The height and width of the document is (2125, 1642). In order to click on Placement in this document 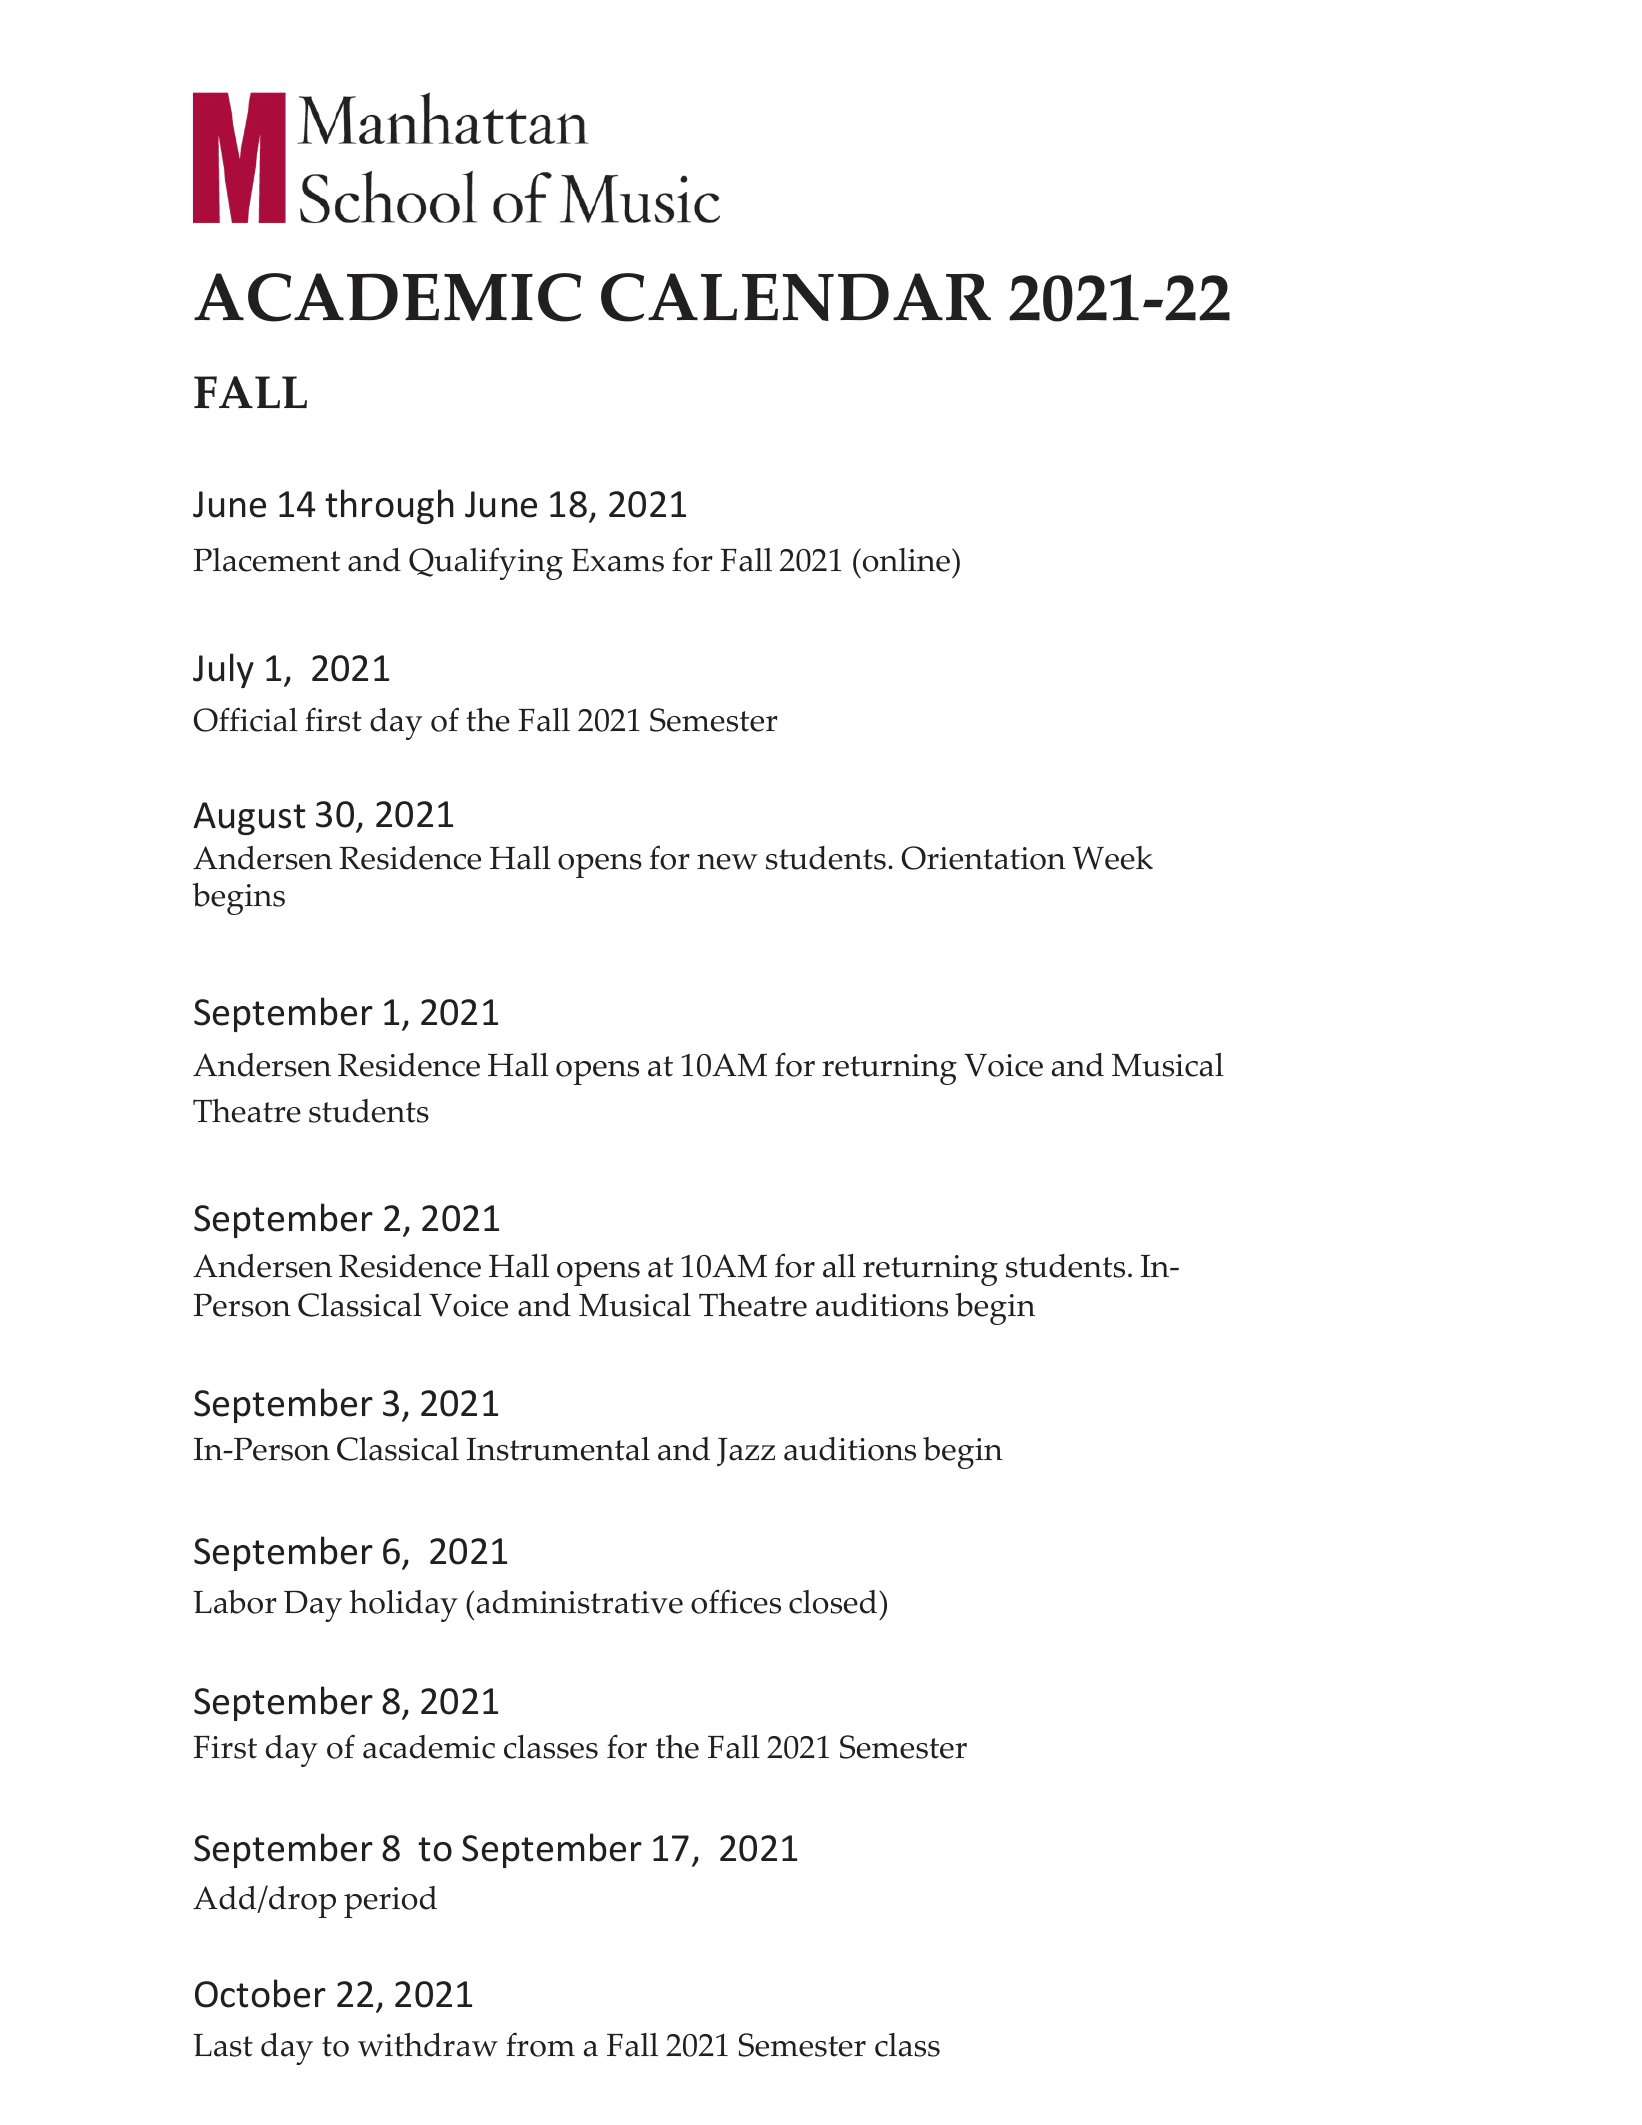, I will do `click(267, 560)`.
